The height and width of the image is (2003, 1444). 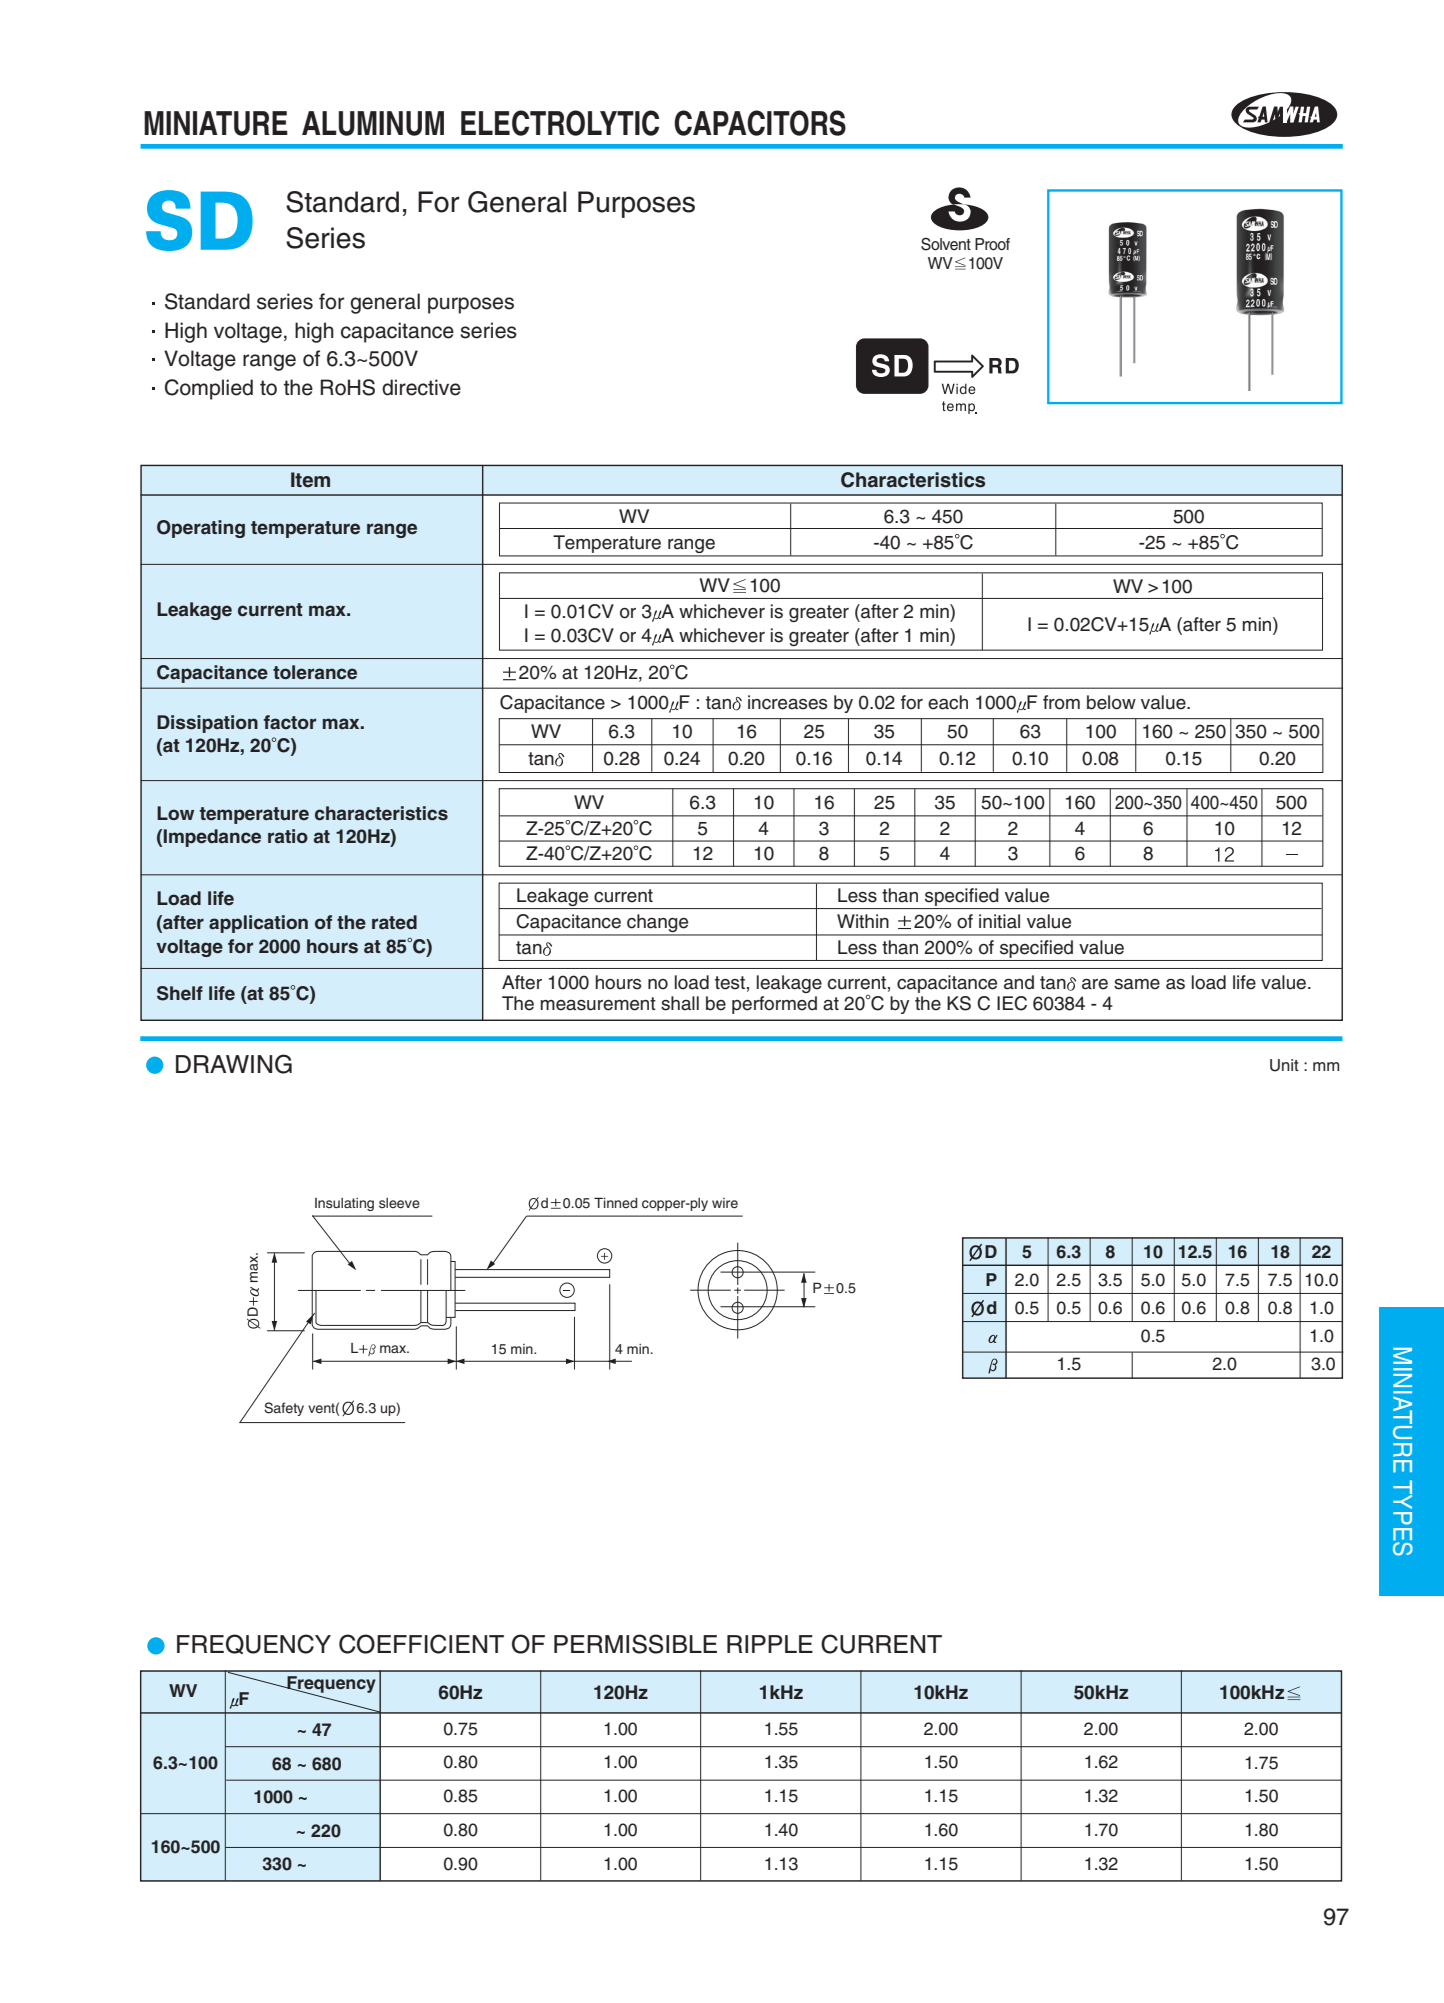 I want to click on ratio, so click(x=288, y=836).
